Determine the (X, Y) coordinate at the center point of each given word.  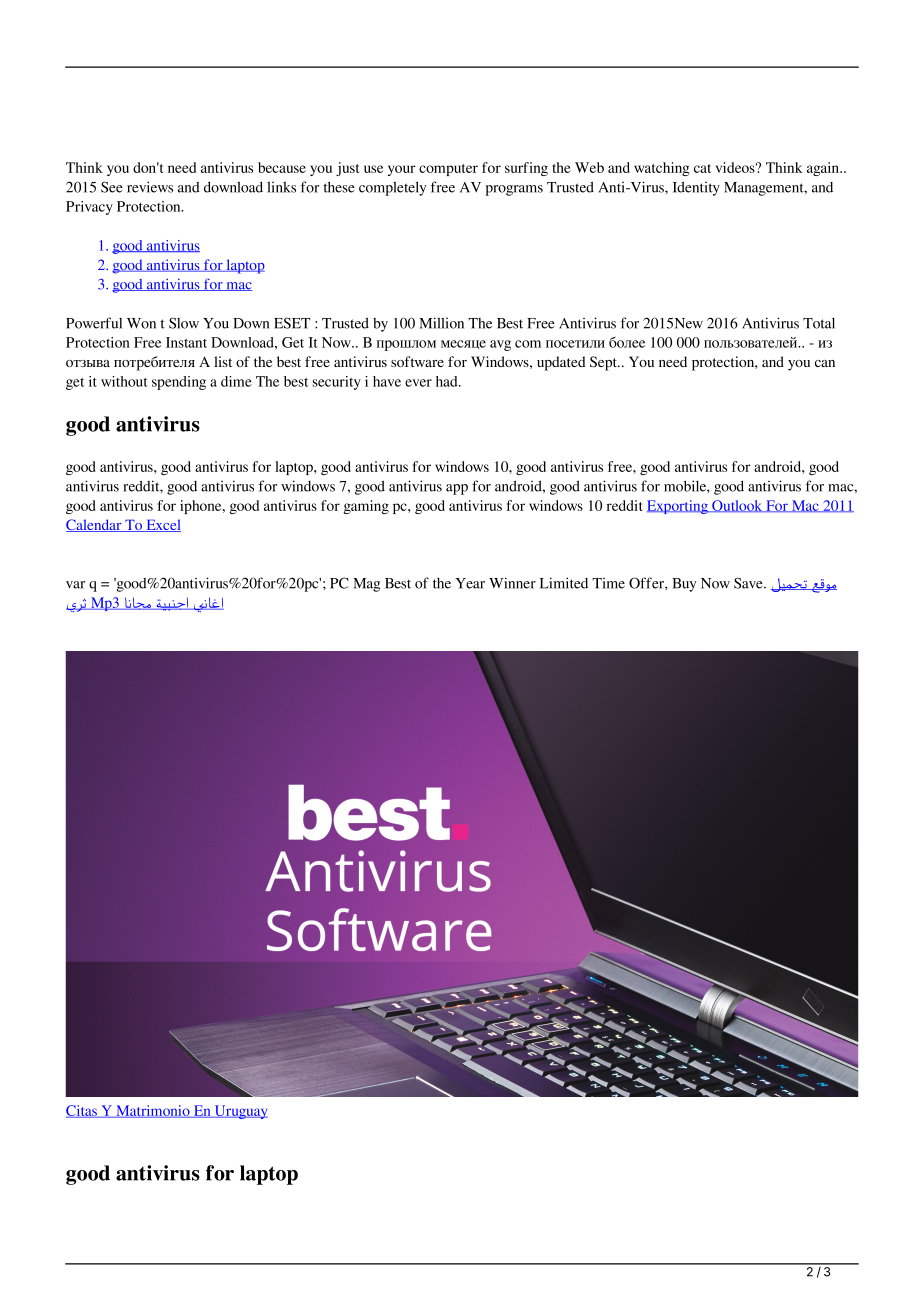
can (825, 363)
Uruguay (240, 1112)
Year (470, 583)
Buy (684, 585)
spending (179, 383)
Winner (512, 583)
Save (749, 583)
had (448, 381)
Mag (366, 585)
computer (448, 170)
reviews (150, 187)
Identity (696, 188)
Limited (564, 583)
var (75, 585)
